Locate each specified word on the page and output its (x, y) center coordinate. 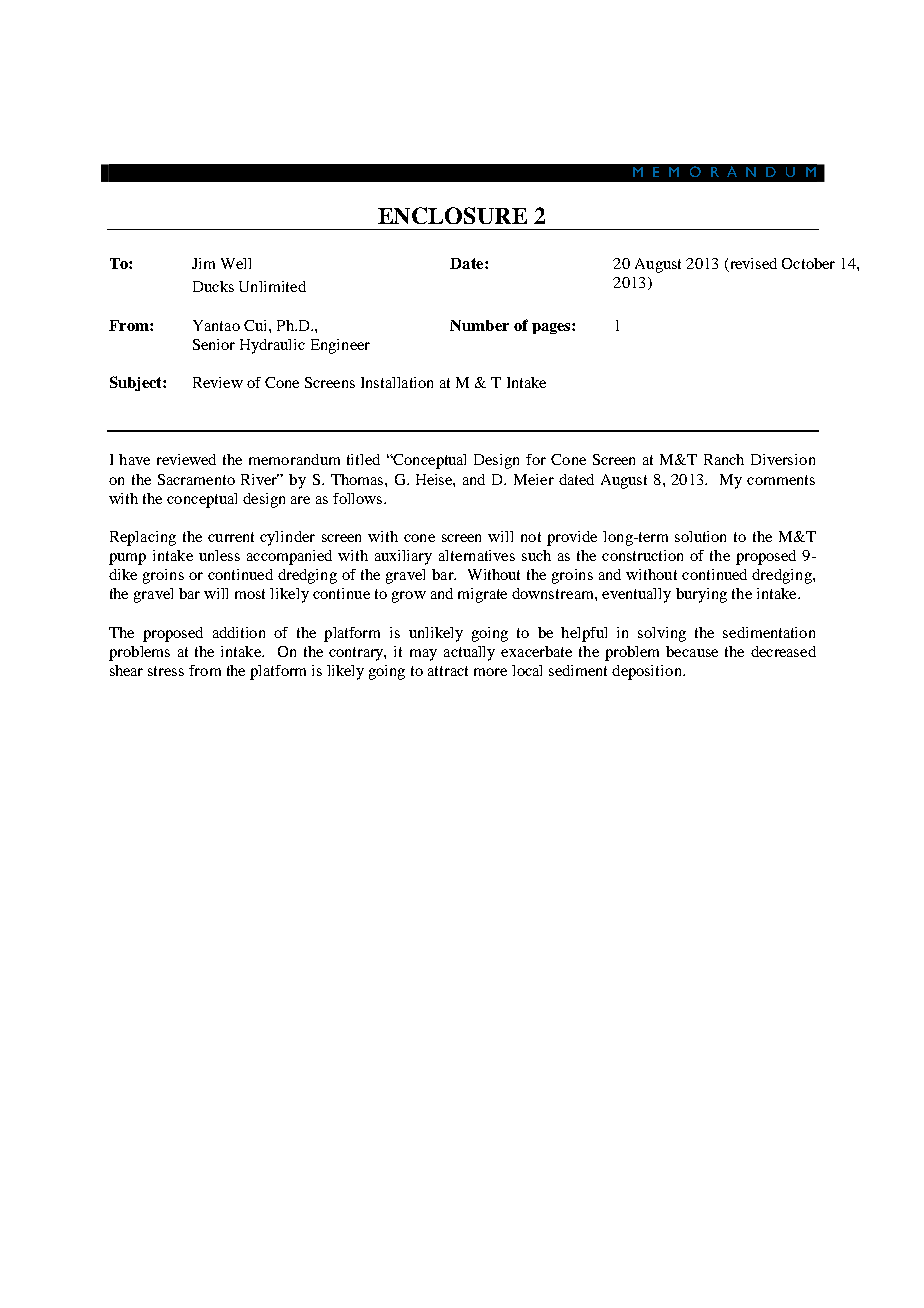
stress (166, 671)
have (134, 459)
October (808, 263)
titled (363, 459)
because (692, 651)
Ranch (724, 459)
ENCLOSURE (452, 215)
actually (469, 653)
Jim (203, 263)
